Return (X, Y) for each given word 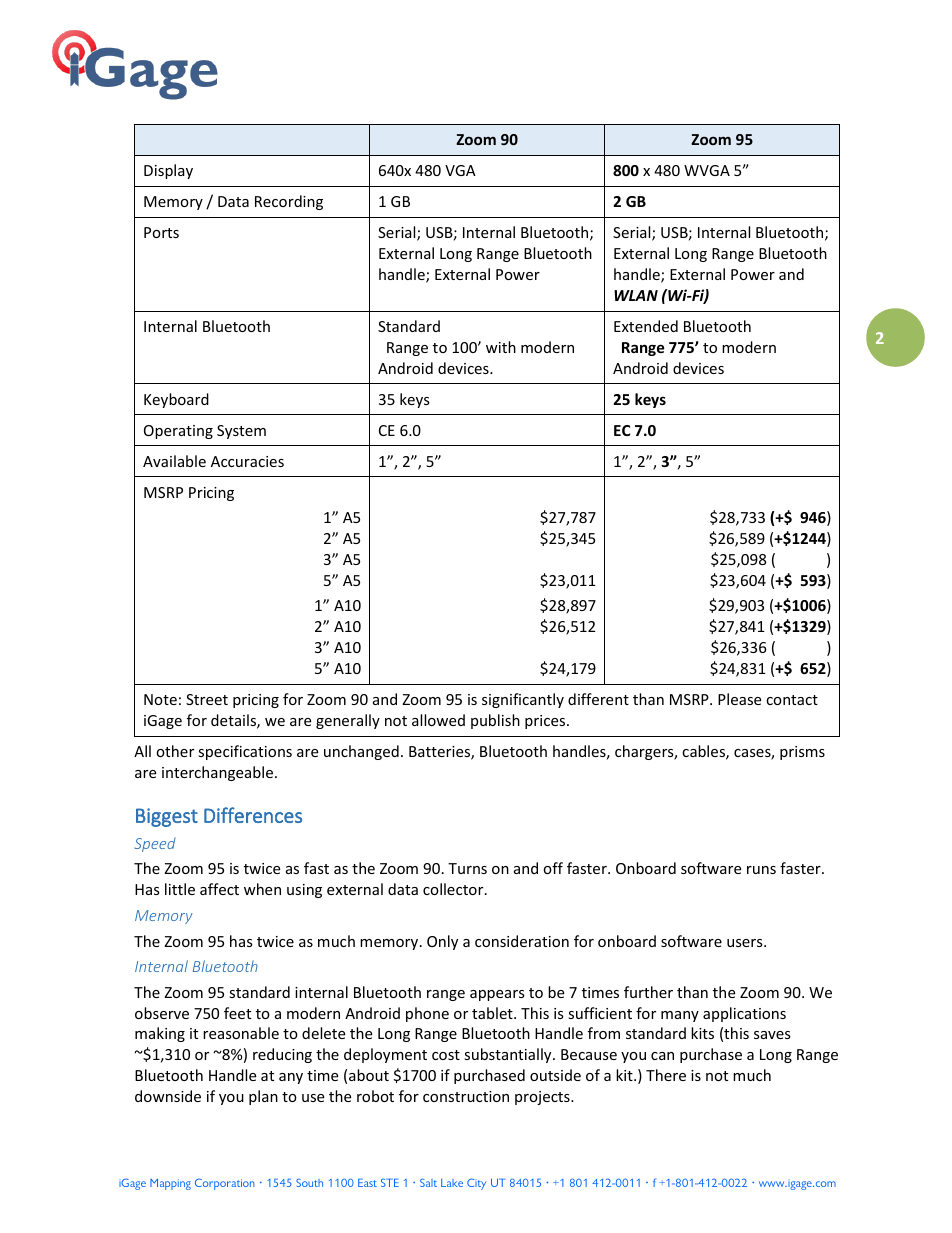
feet (237, 1013)
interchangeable (217, 773)
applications (744, 1014)
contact (792, 700)
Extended (646, 326)
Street (207, 699)
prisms (802, 753)
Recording (289, 202)
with (501, 347)
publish (495, 721)
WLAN (636, 295)
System (241, 432)
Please (739, 699)
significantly (523, 700)
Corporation (224, 1184)
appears (497, 995)
